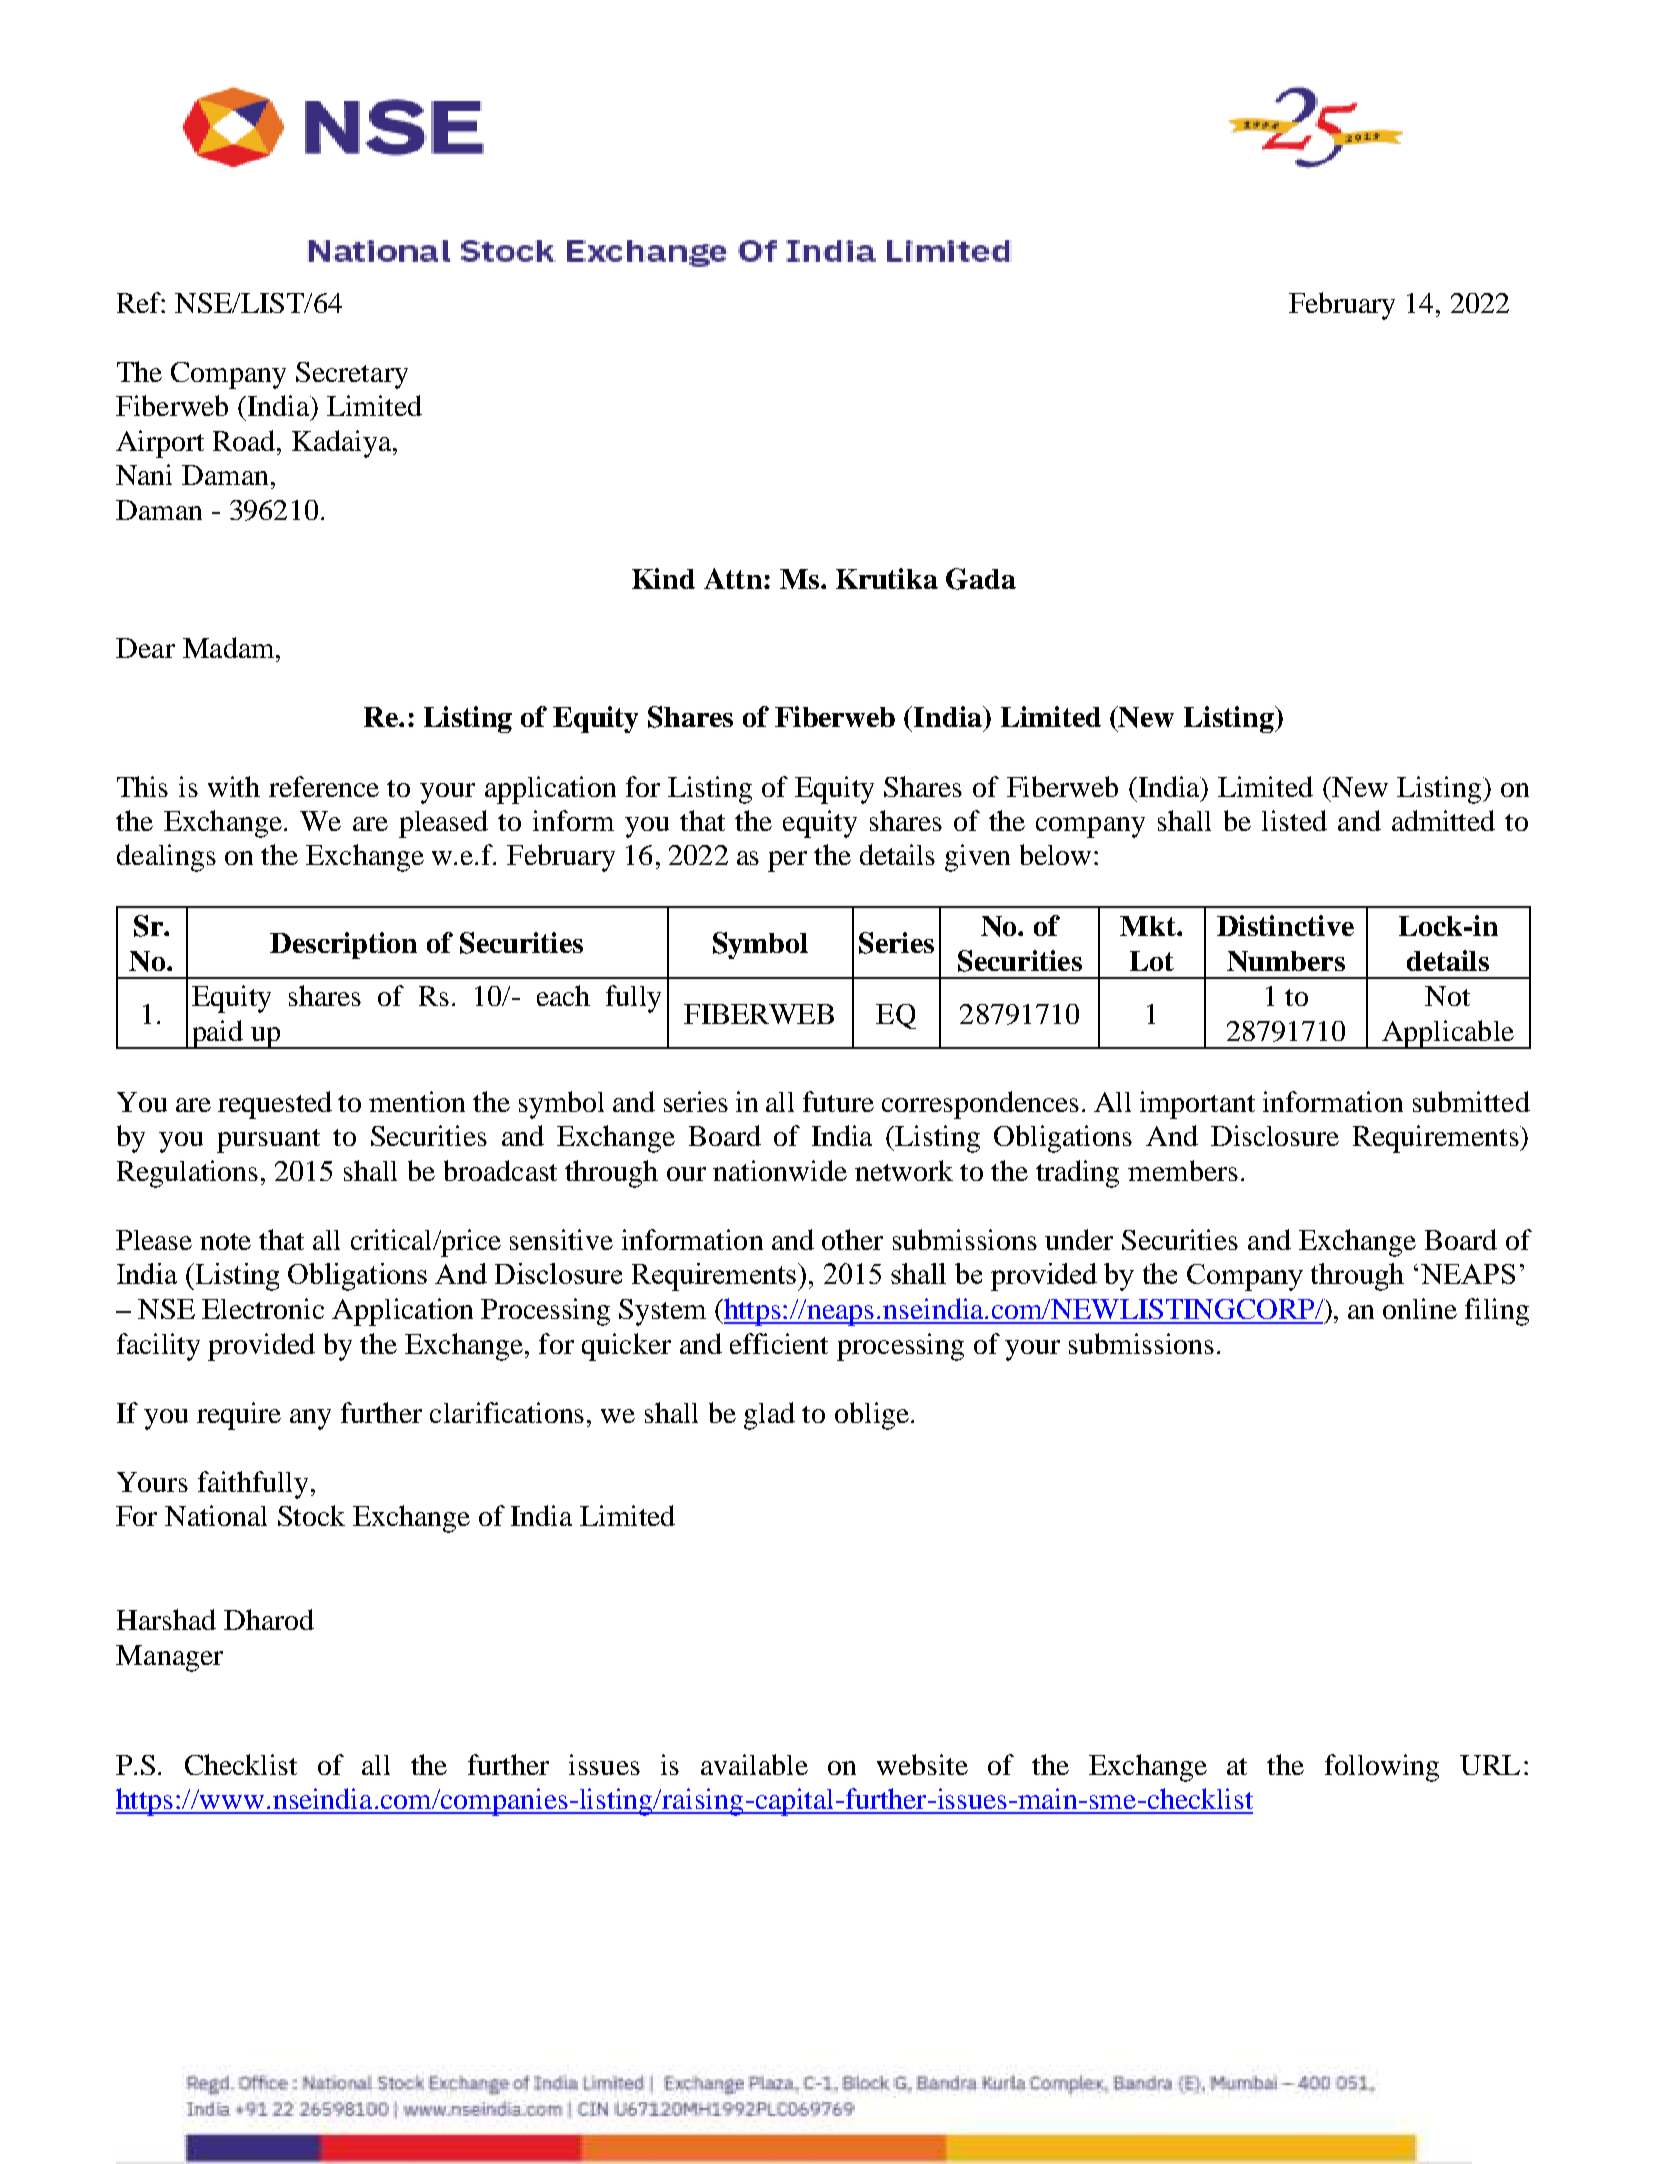 The height and width of the document is (2164, 1672). Describe the element at coordinates (733, 578) in the document. I see `Attn` at that location.
